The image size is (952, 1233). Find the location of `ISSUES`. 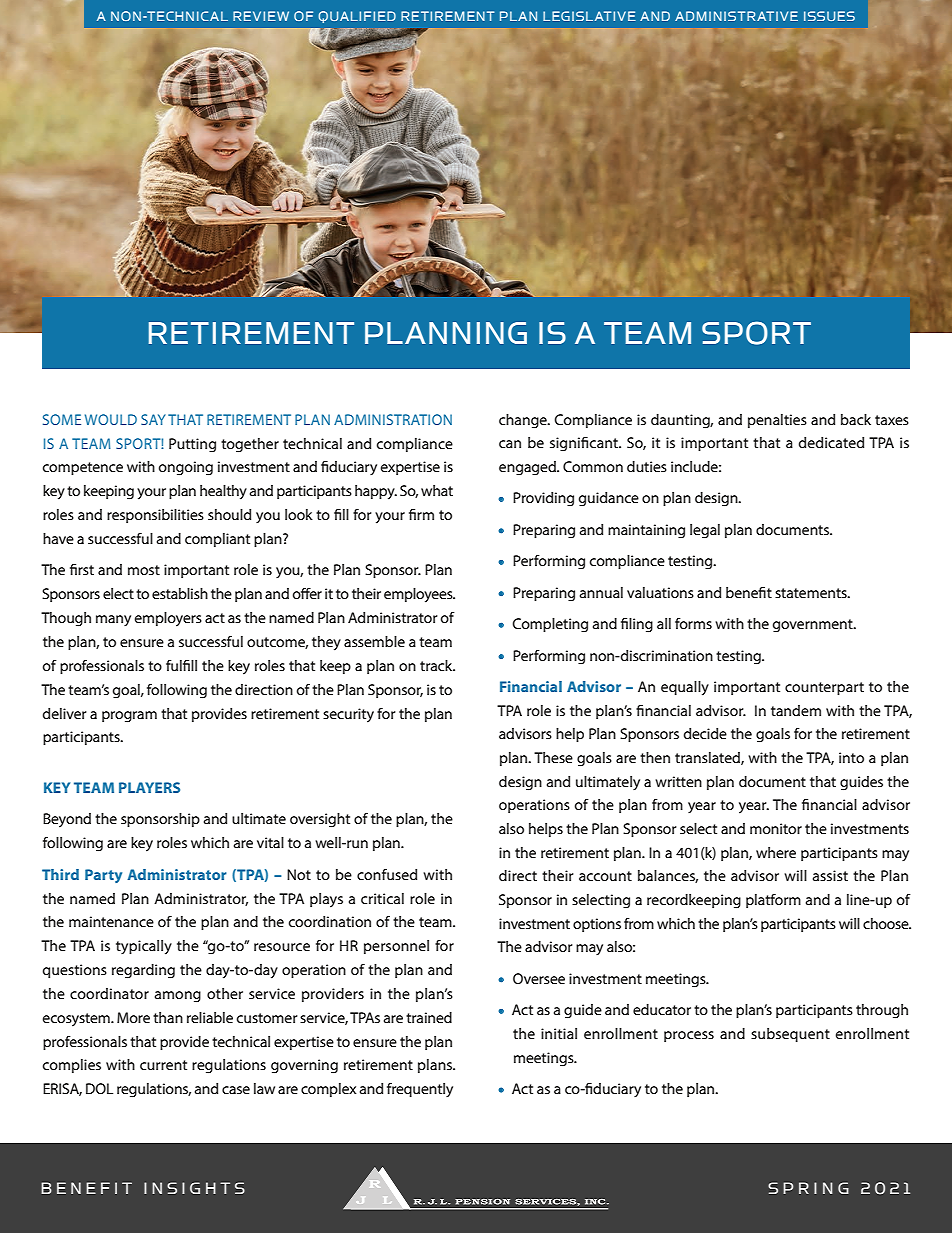

ISSUES is located at coordinates (829, 16).
